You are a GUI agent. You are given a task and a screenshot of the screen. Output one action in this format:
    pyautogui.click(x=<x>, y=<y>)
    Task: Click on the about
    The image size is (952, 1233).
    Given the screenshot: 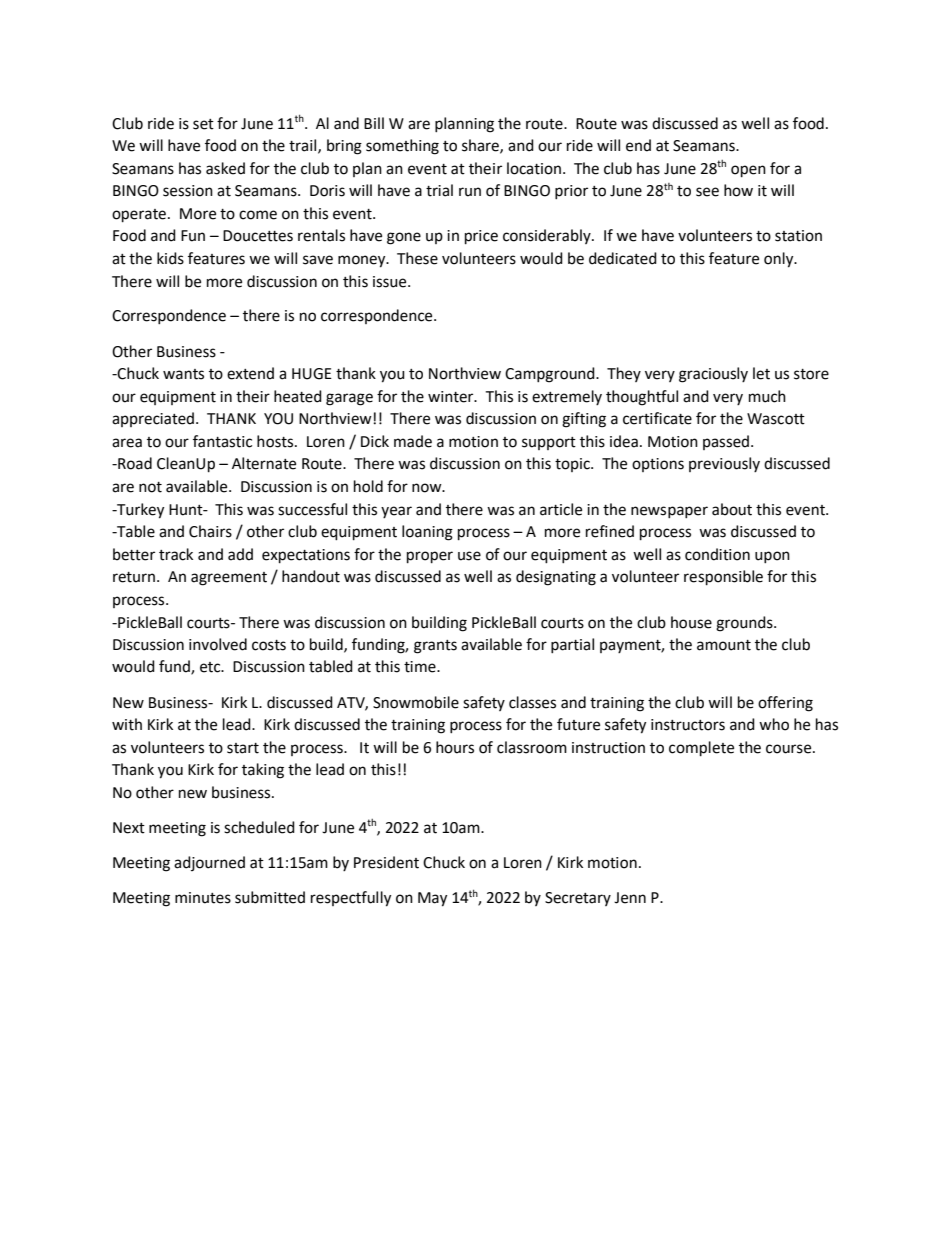 What is the action you would take?
    pyautogui.click(x=732, y=509)
